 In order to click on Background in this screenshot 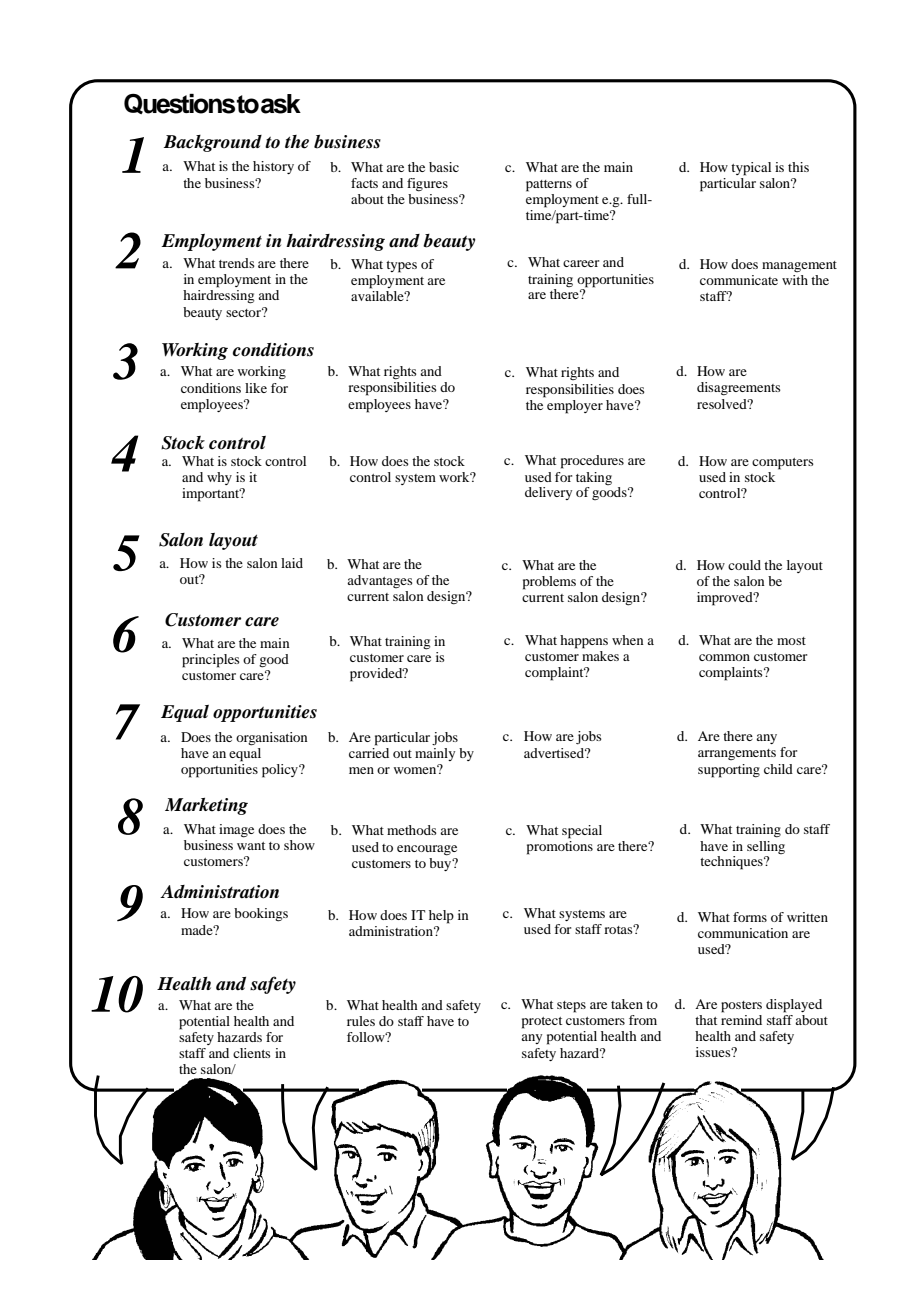, I will do `click(213, 143)`.
